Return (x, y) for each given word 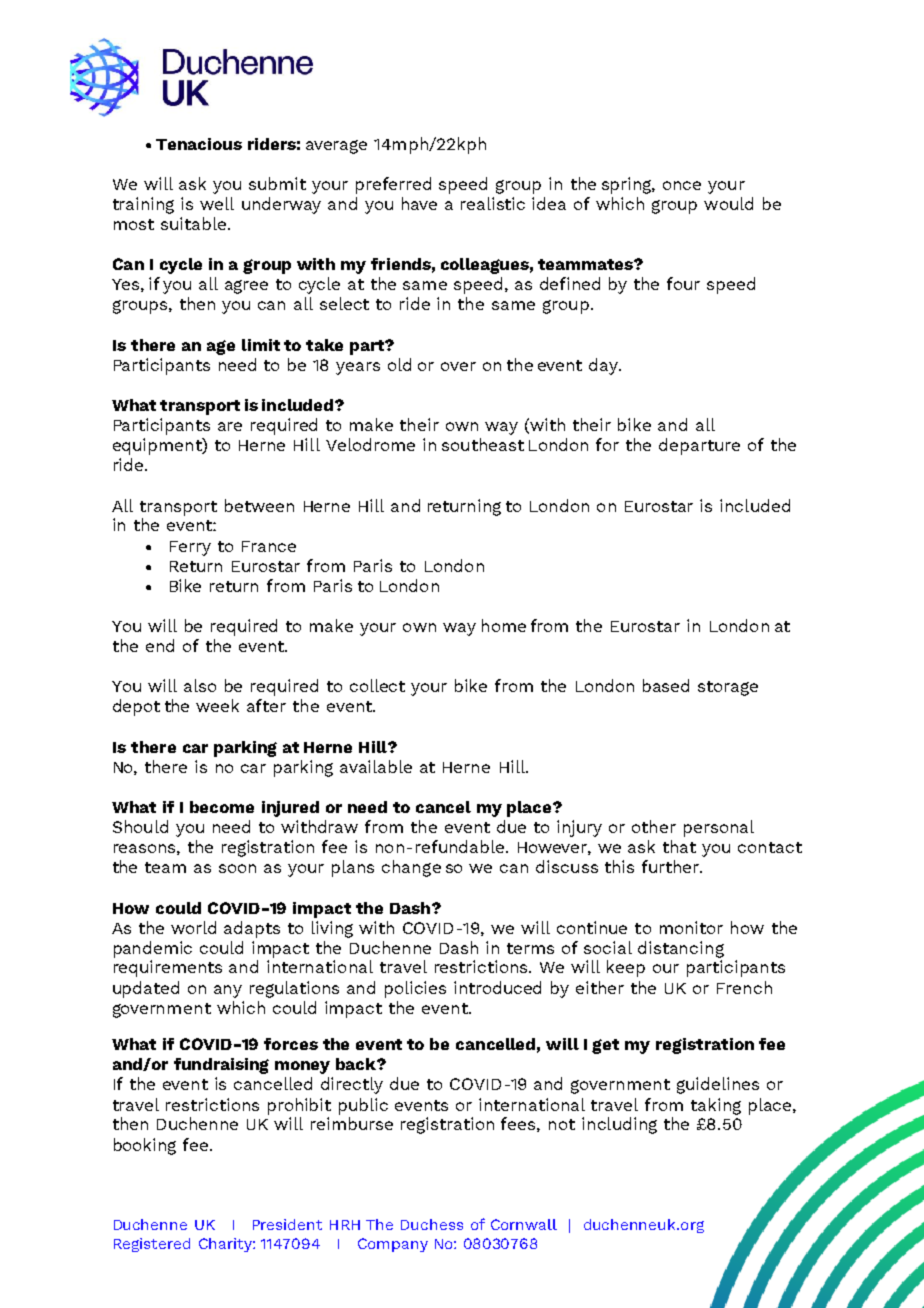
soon (237, 868)
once (682, 185)
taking (716, 1106)
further (671, 866)
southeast (483, 444)
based (666, 685)
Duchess (432, 1224)
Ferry (190, 548)
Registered (152, 1245)
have (419, 203)
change (411, 868)
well (217, 203)
